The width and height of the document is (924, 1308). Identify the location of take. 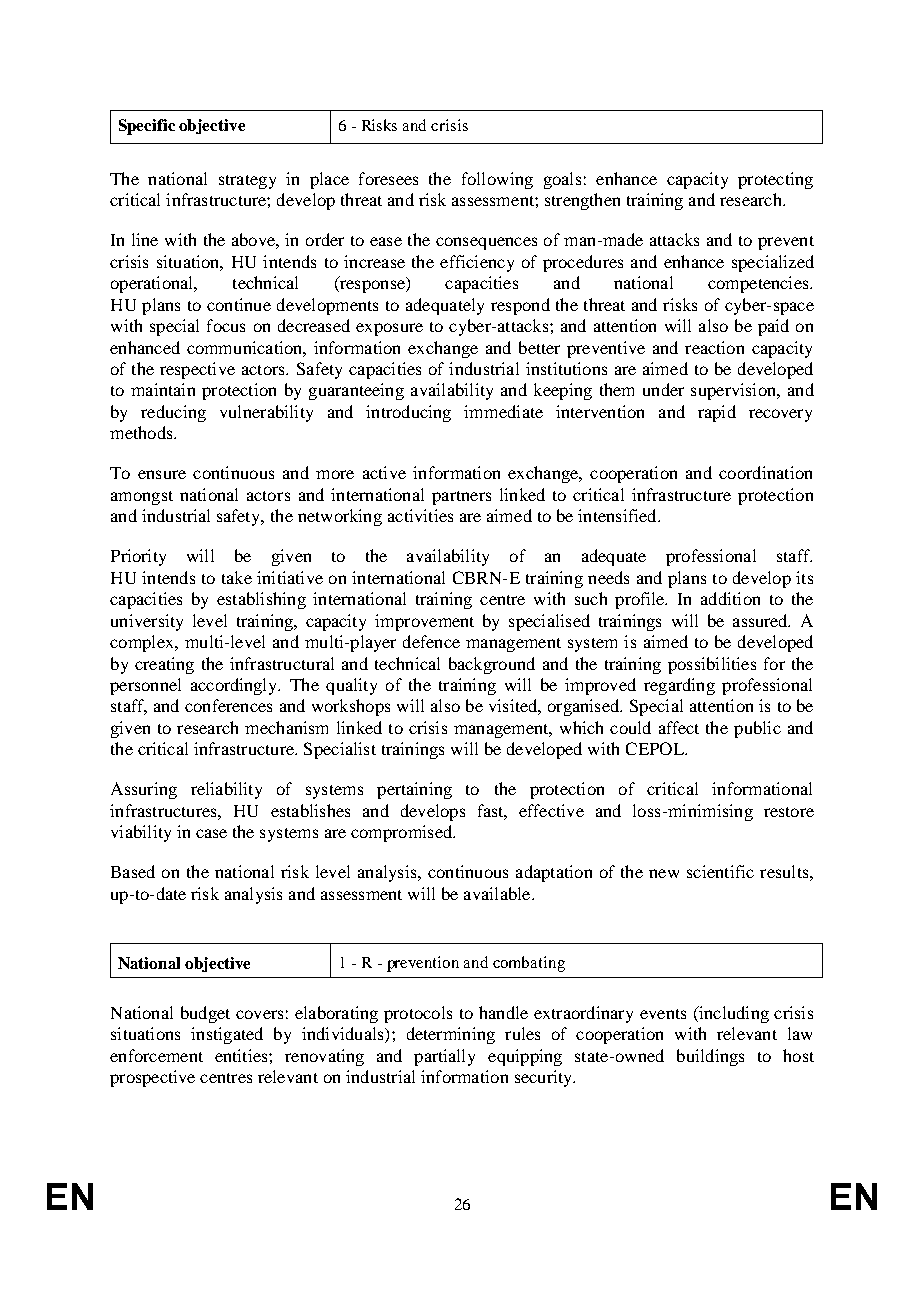
(237, 577).
